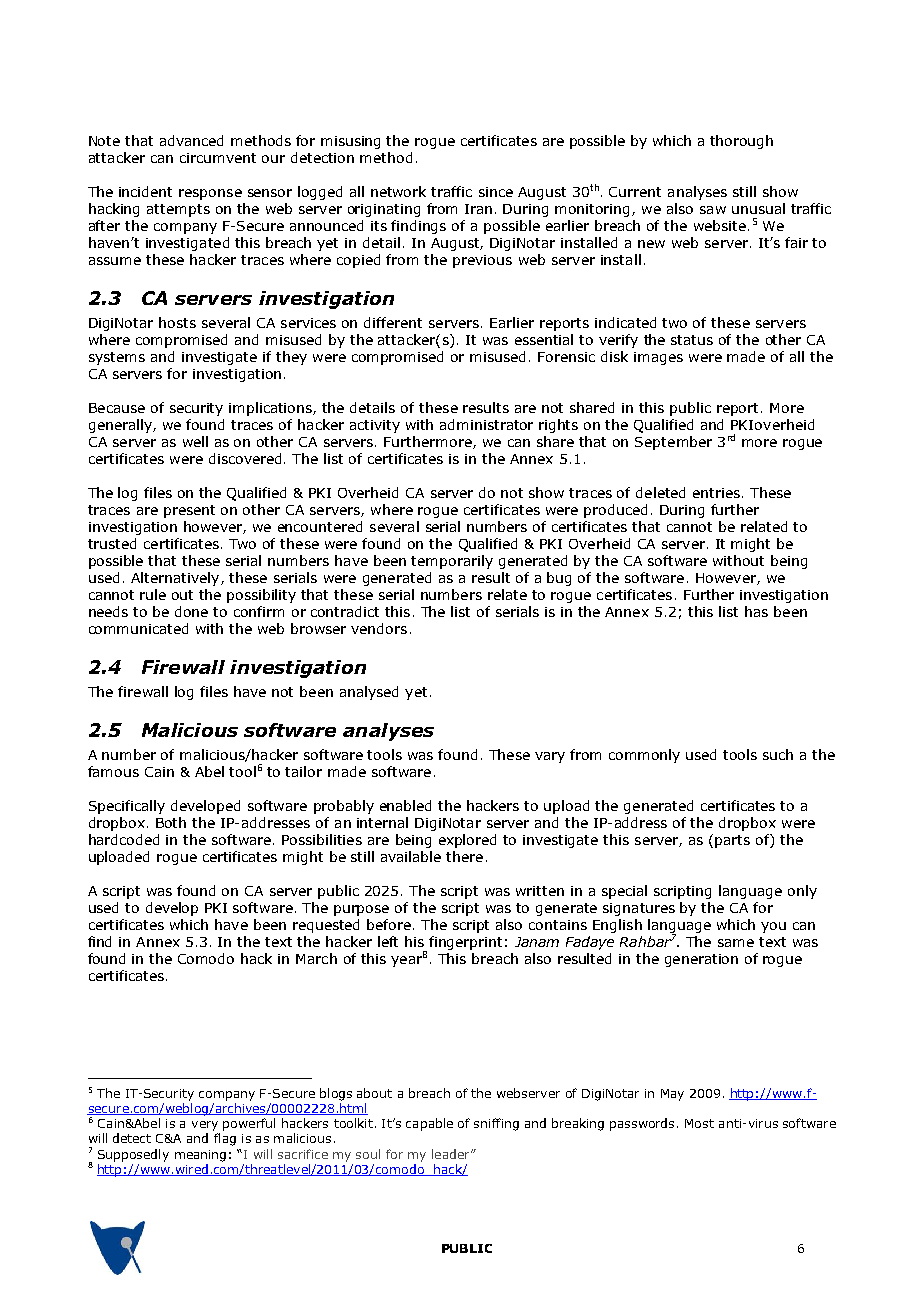  Describe the element at coordinates (496, 192) in the screenshot. I see `since` at that location.
